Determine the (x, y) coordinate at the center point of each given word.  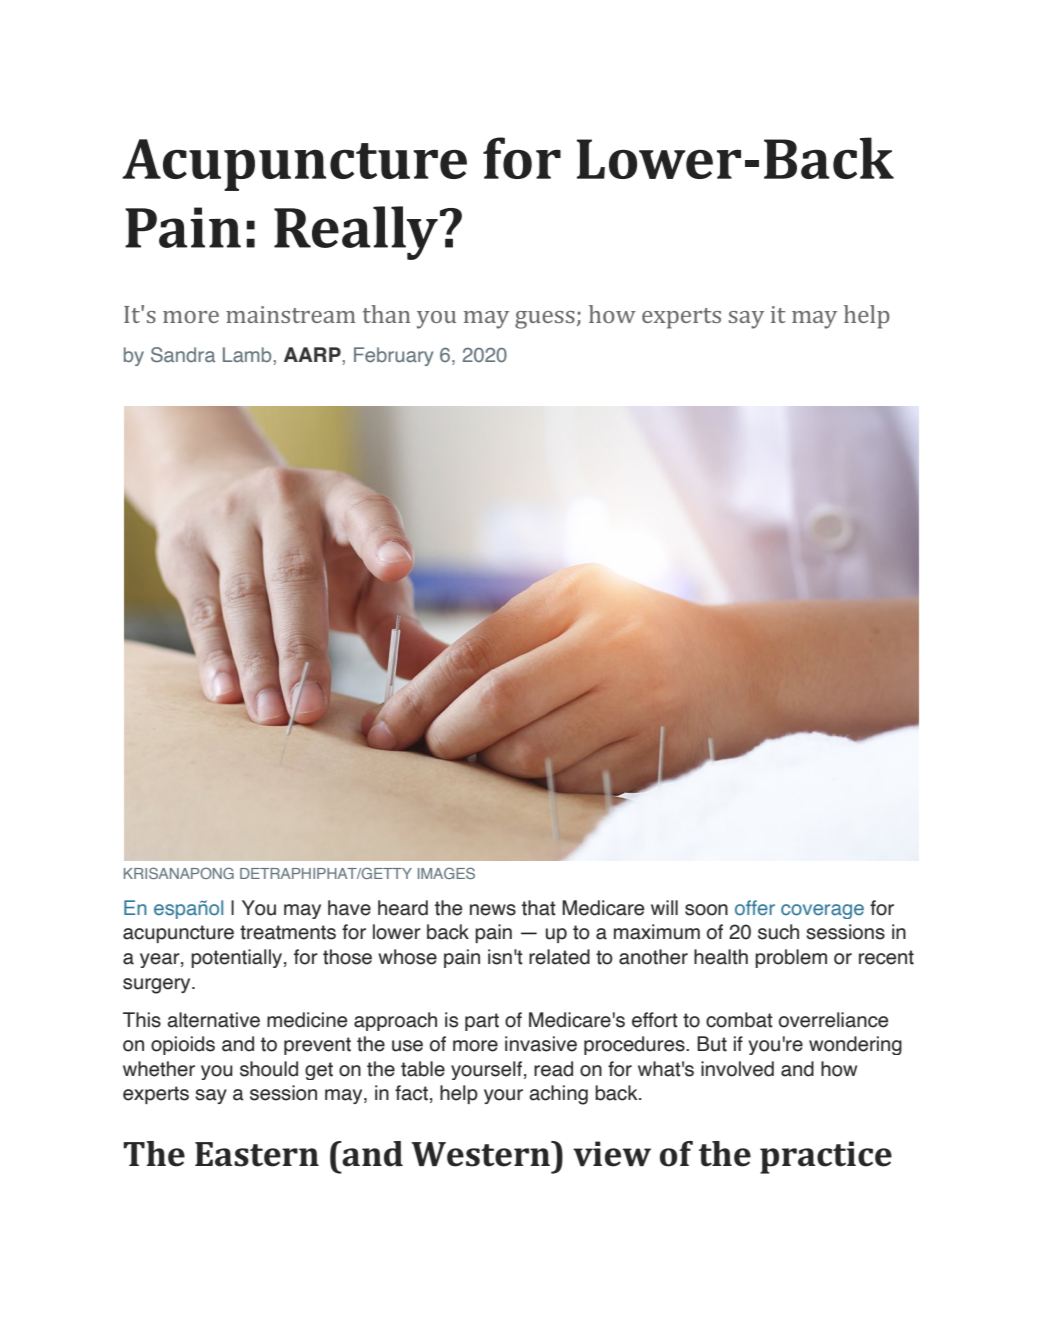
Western (481, 1154)
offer (755, 907)
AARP (313, 354)
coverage (822, 911)
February (393, 356)
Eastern (257, 1154)
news (493, 910)
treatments (288, 932)
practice (826, 1157)
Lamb (248, 354)
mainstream (291, 314)
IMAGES (446, 873)
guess (545, 320)
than (387, 314)
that (539, 908)
